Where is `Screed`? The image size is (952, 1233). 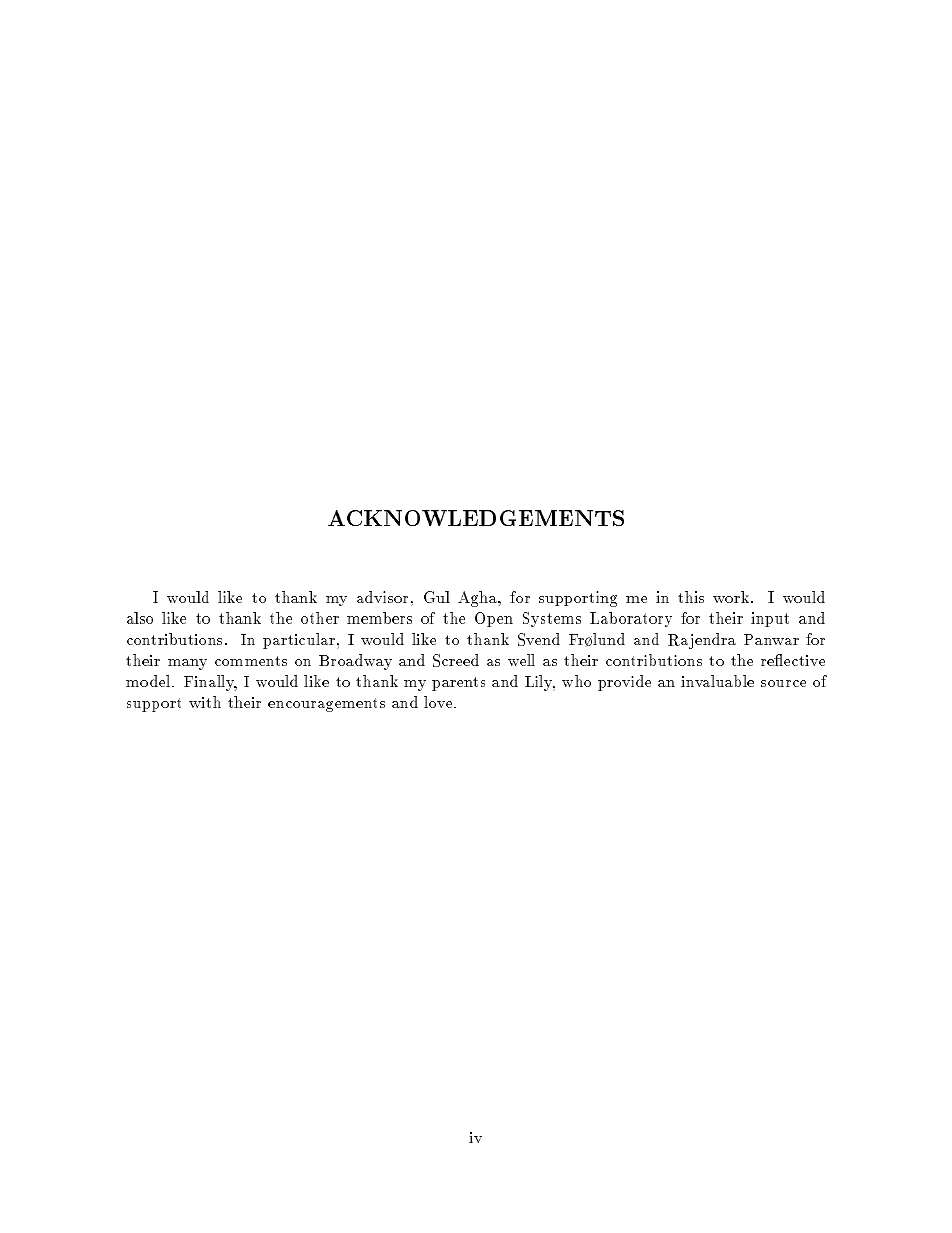
Screed is located at coordinates (456, 660).
